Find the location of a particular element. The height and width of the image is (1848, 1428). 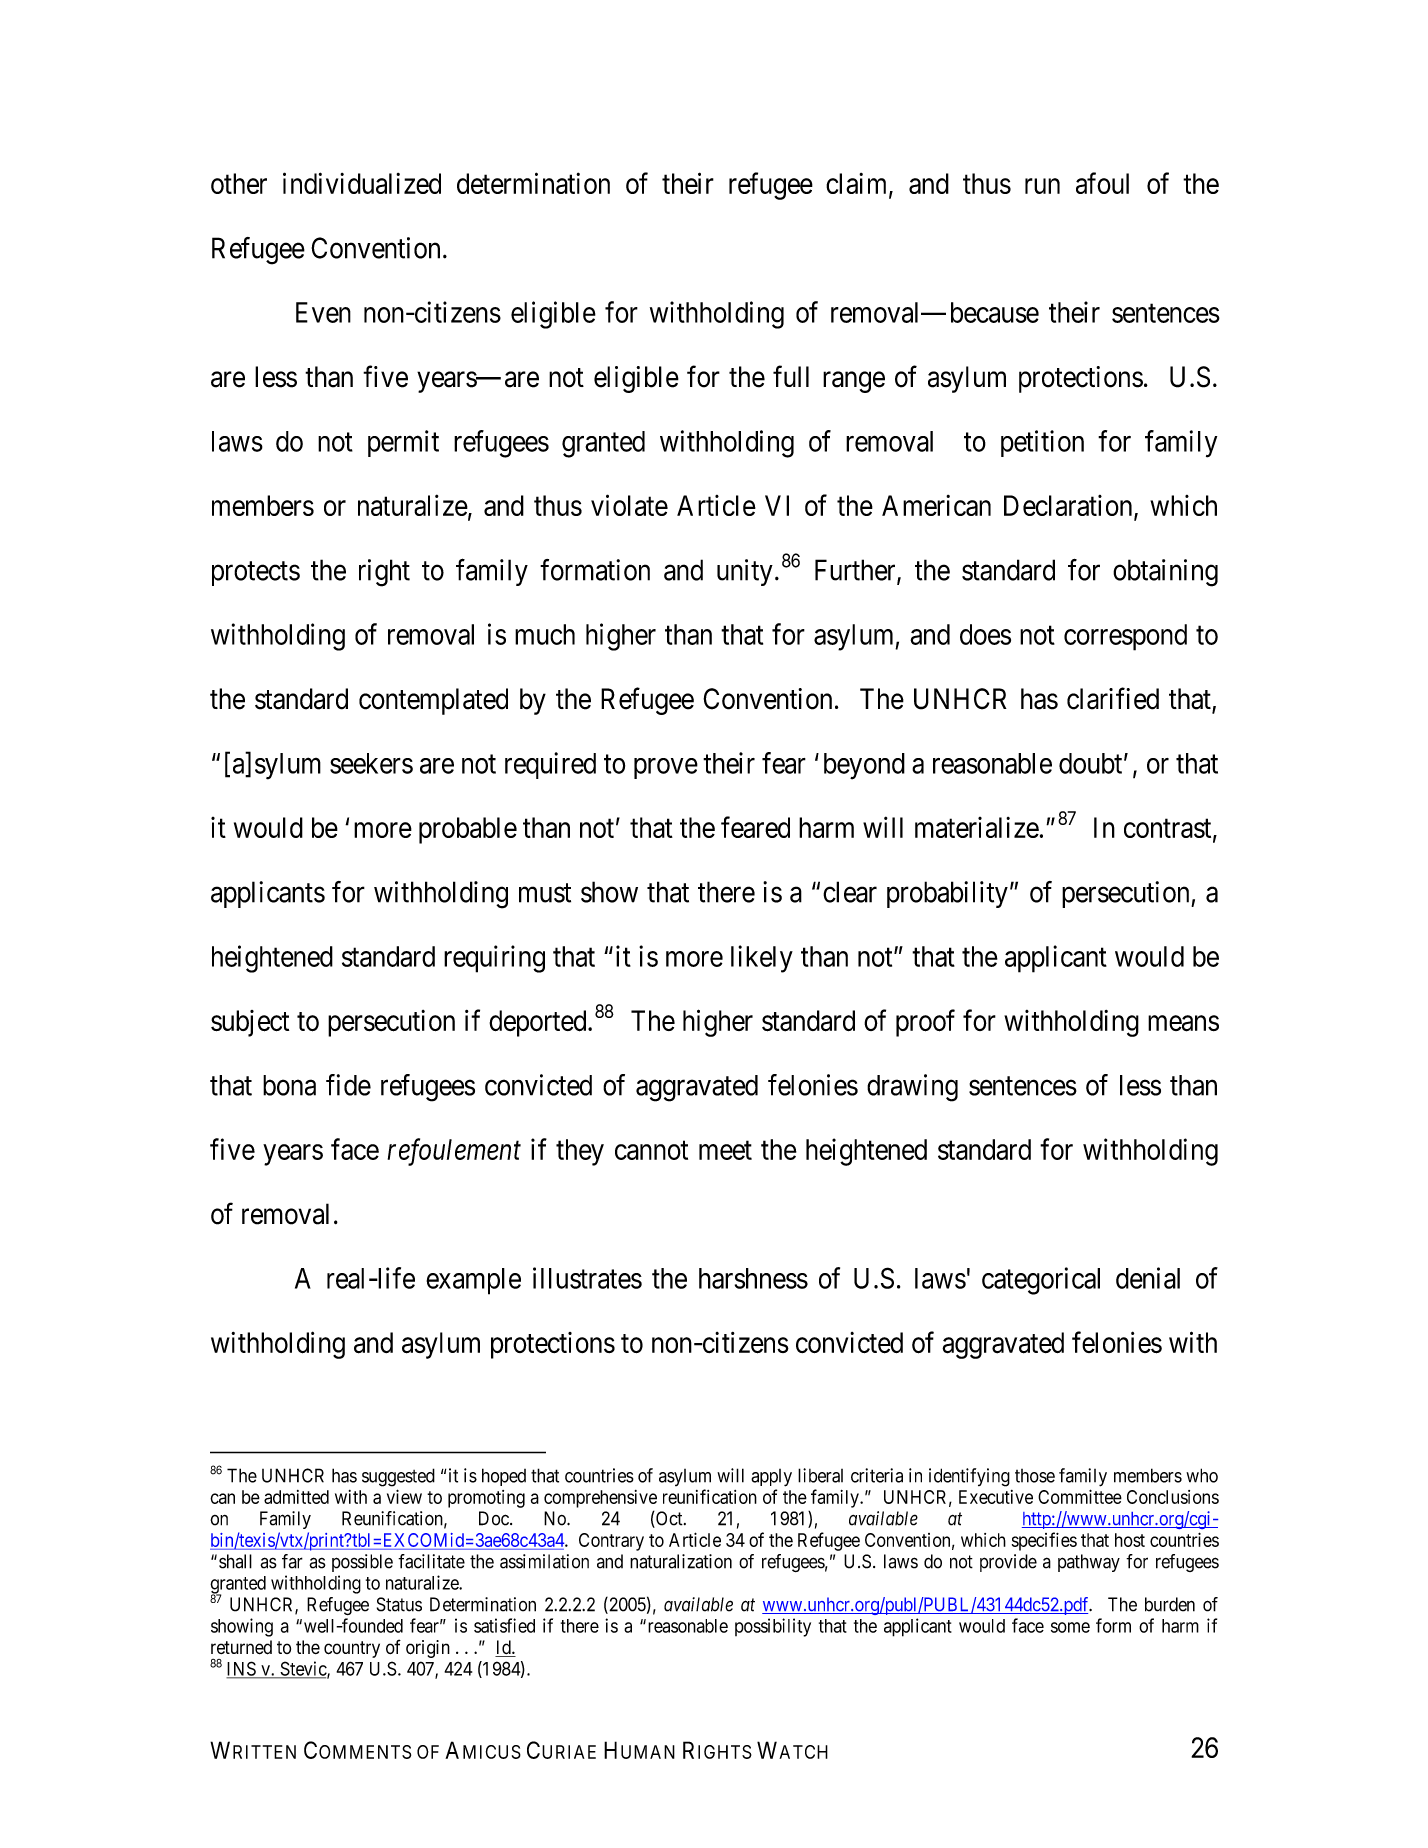

some is located at coordinates (1070, 1627).
